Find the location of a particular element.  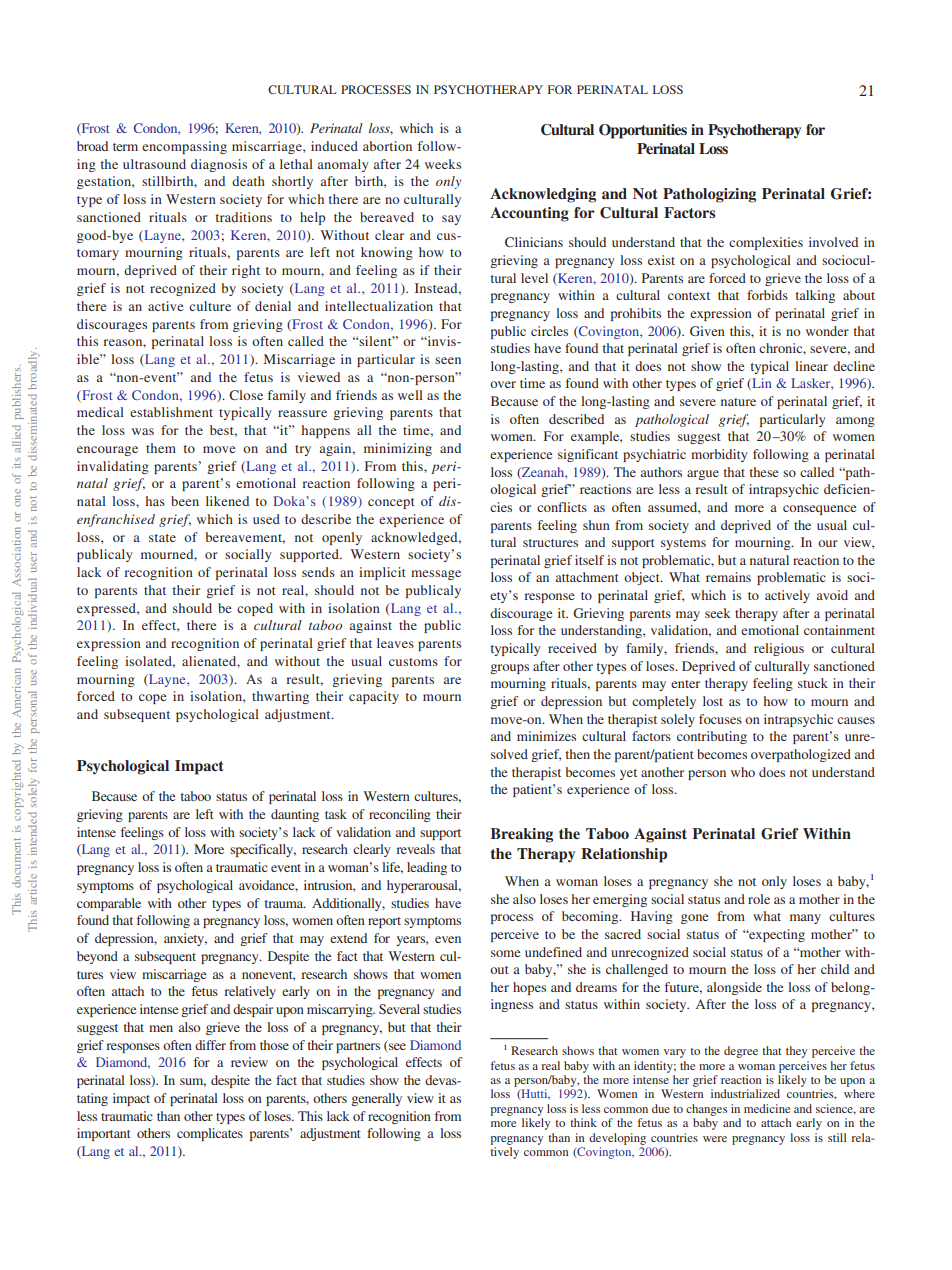

complicates is located at coordinates (210, 1134).
